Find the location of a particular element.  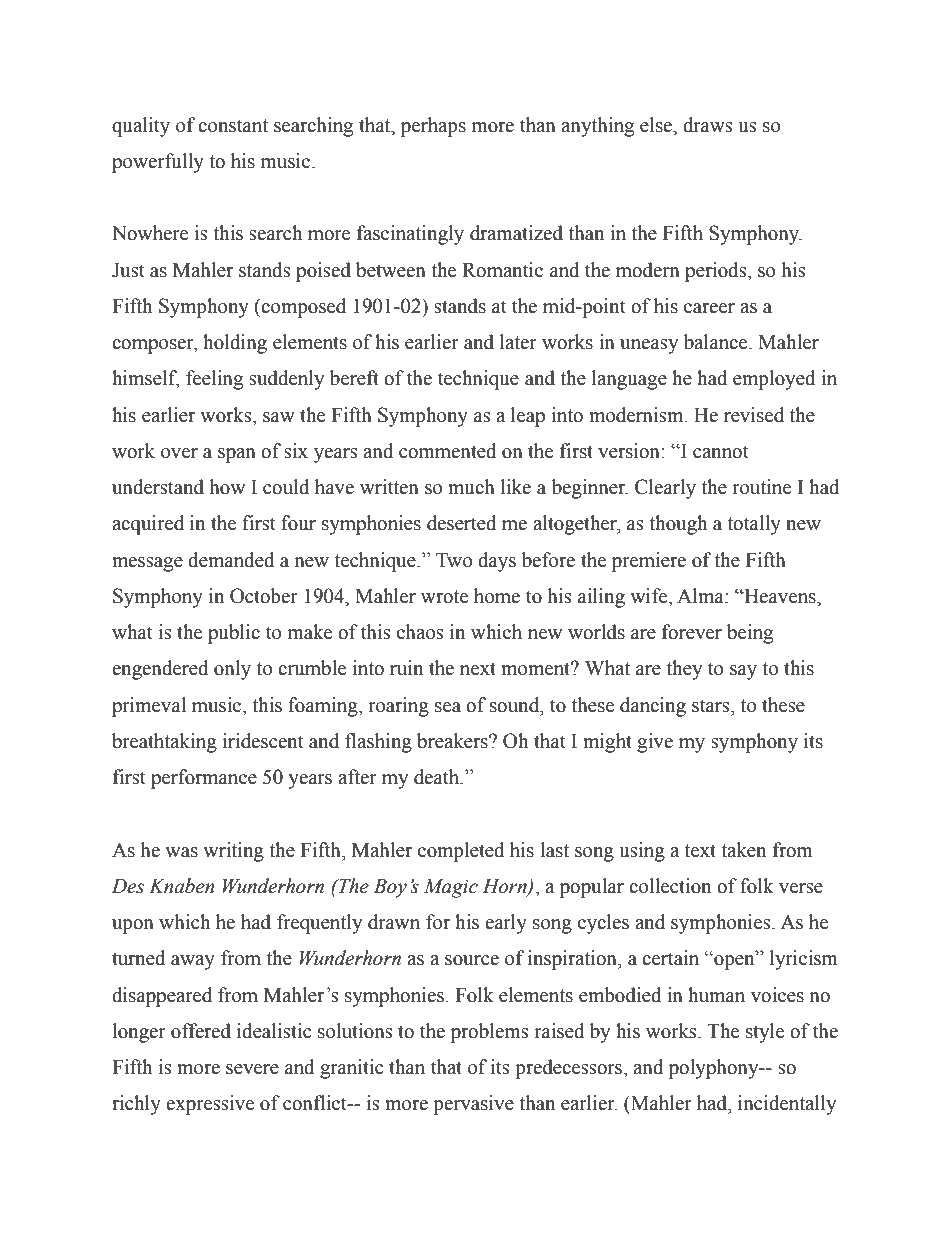

performance is located at coordinates (204, 779).
